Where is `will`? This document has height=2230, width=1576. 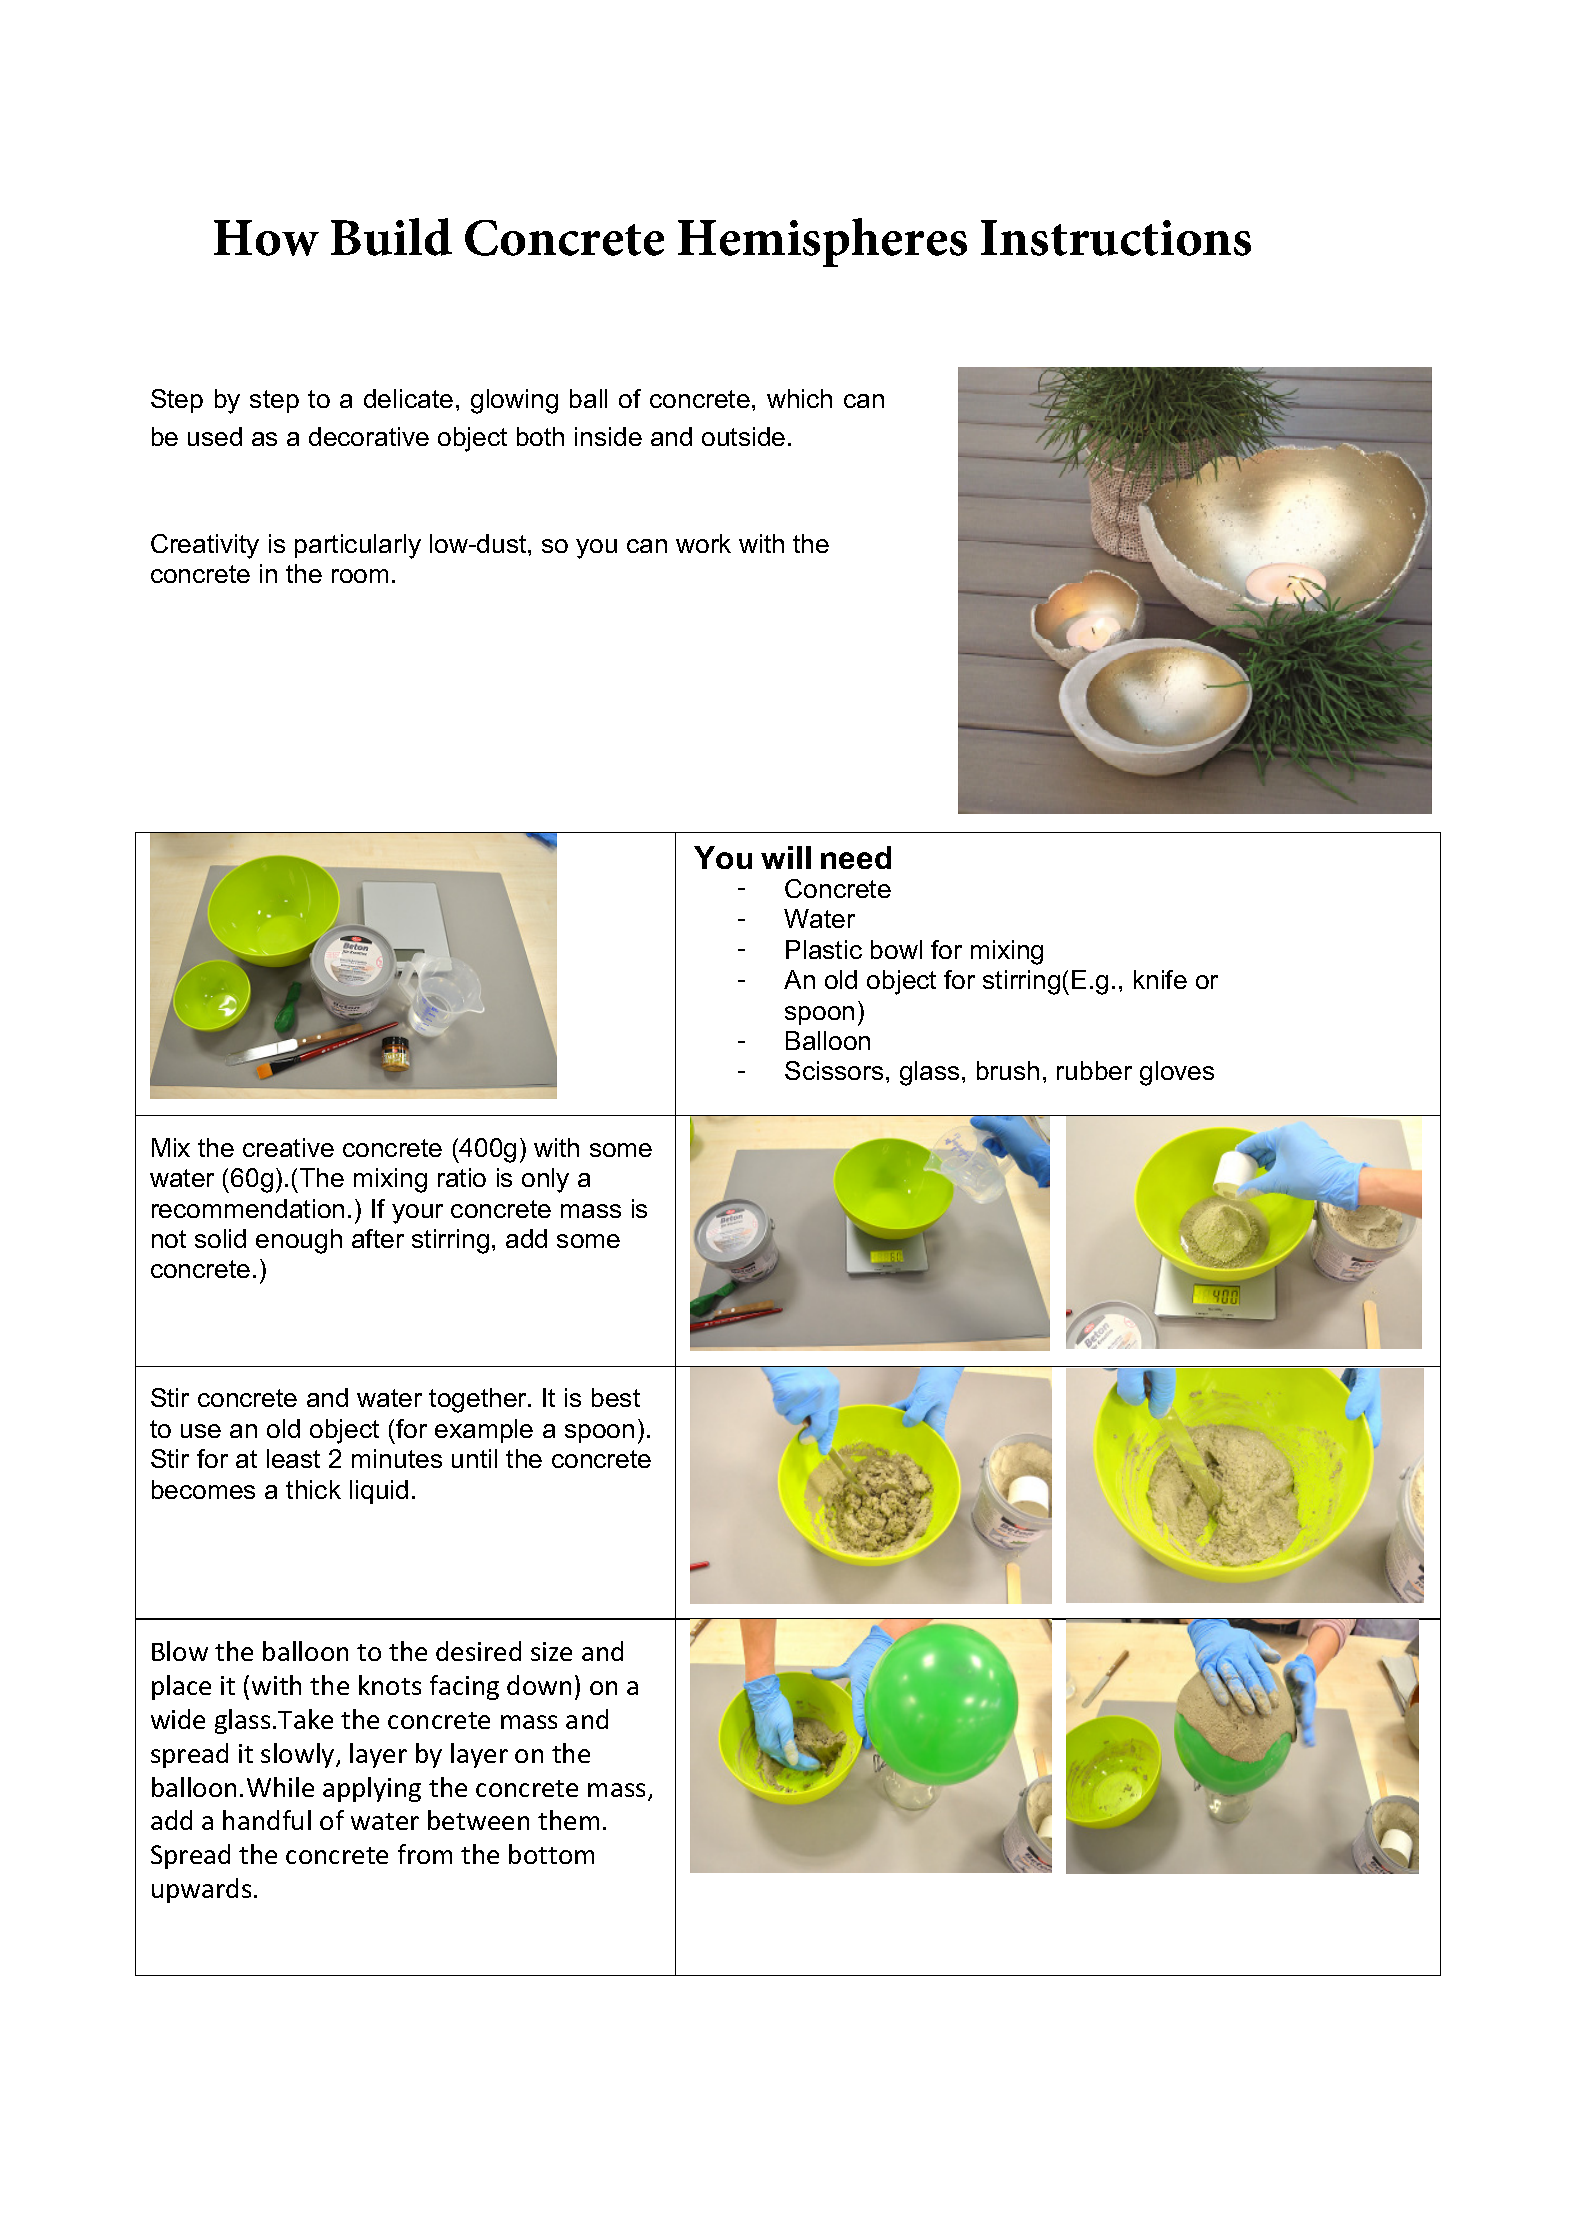 will is located at coordinates (786, 857).
